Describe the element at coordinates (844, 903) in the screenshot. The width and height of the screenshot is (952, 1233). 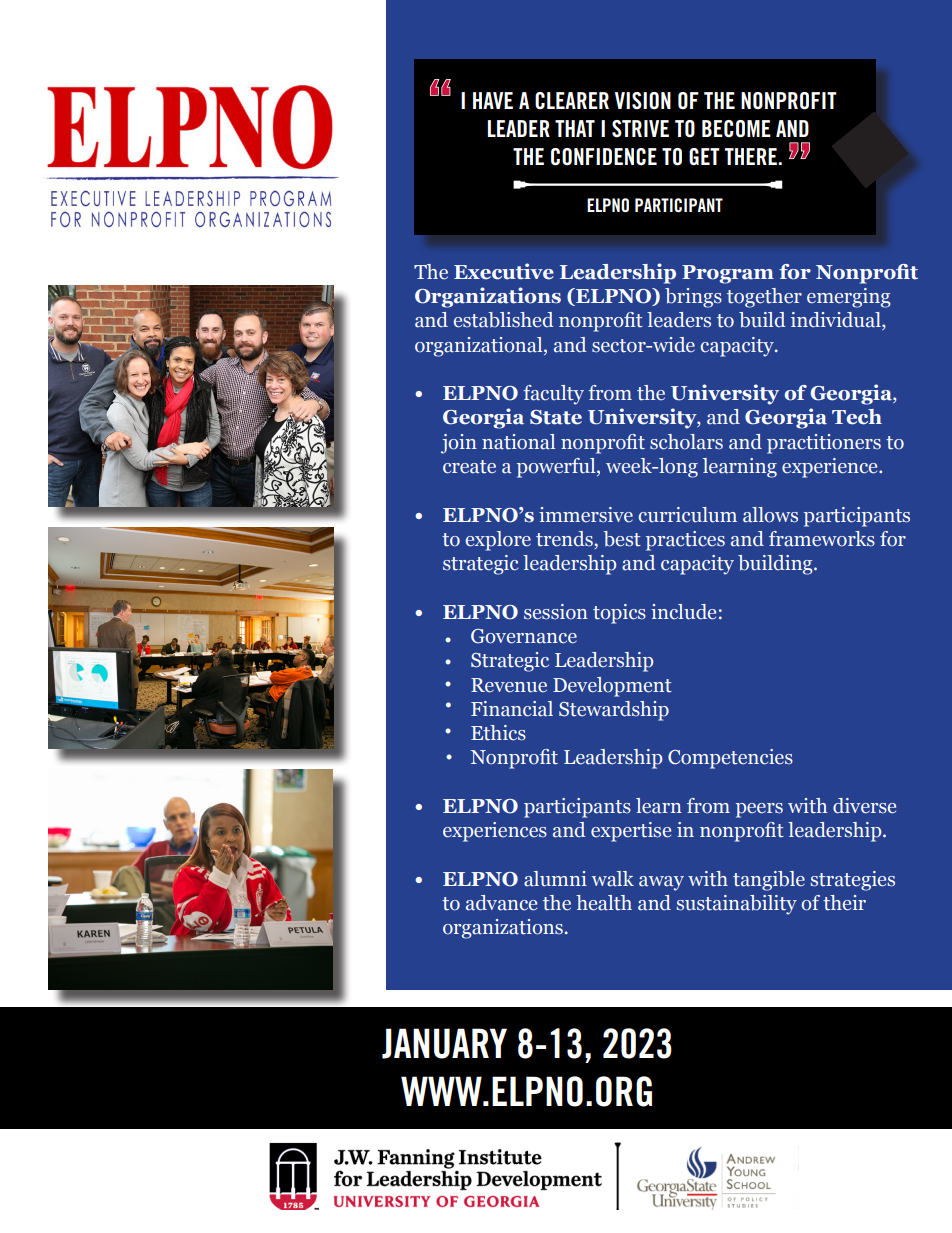
I see `their` at that location.
